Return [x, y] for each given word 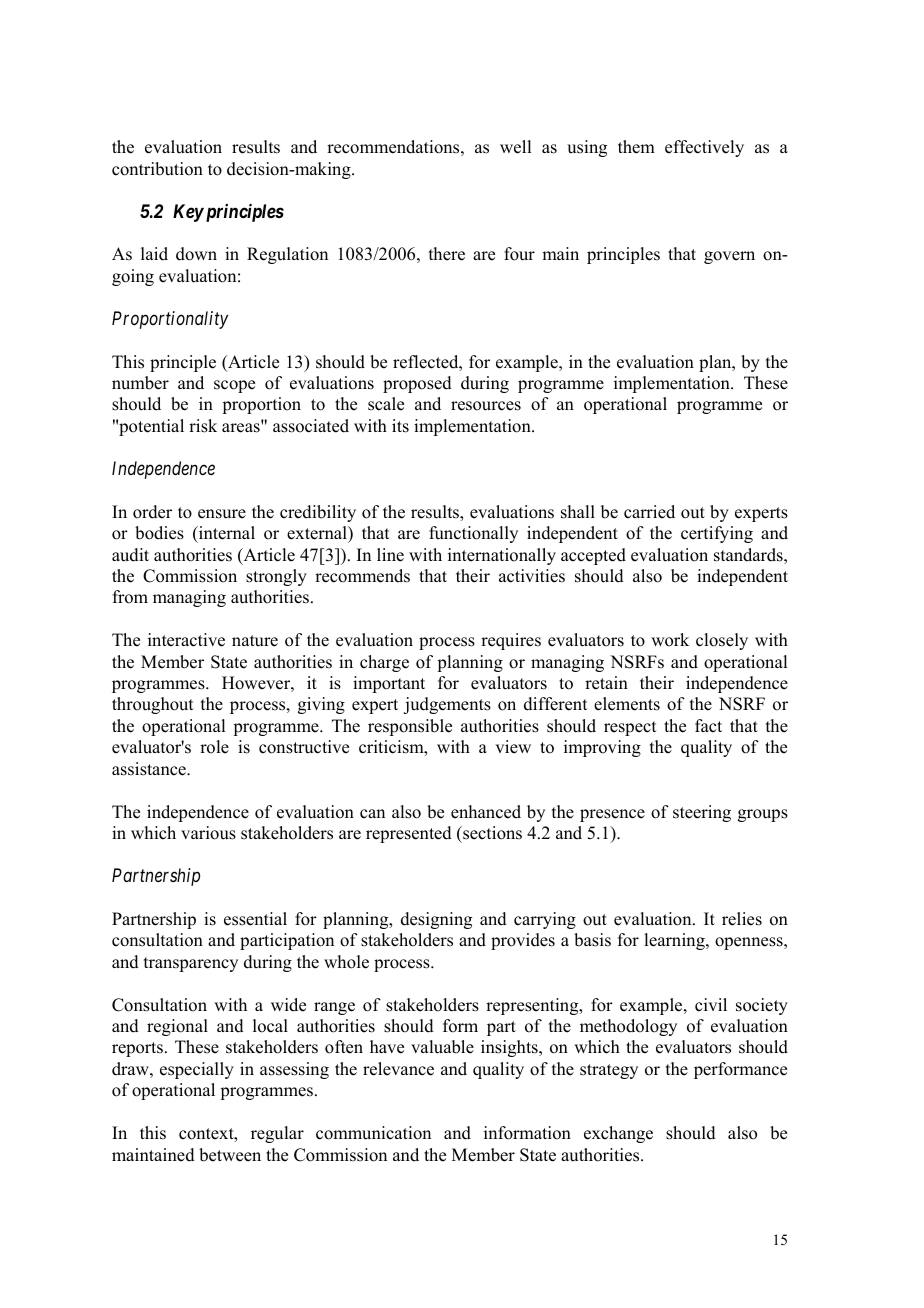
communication [373, 1133]
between [230, 1155]
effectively [704, 148]
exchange [618, 1134]
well [515, 147]
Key [188, 213]
